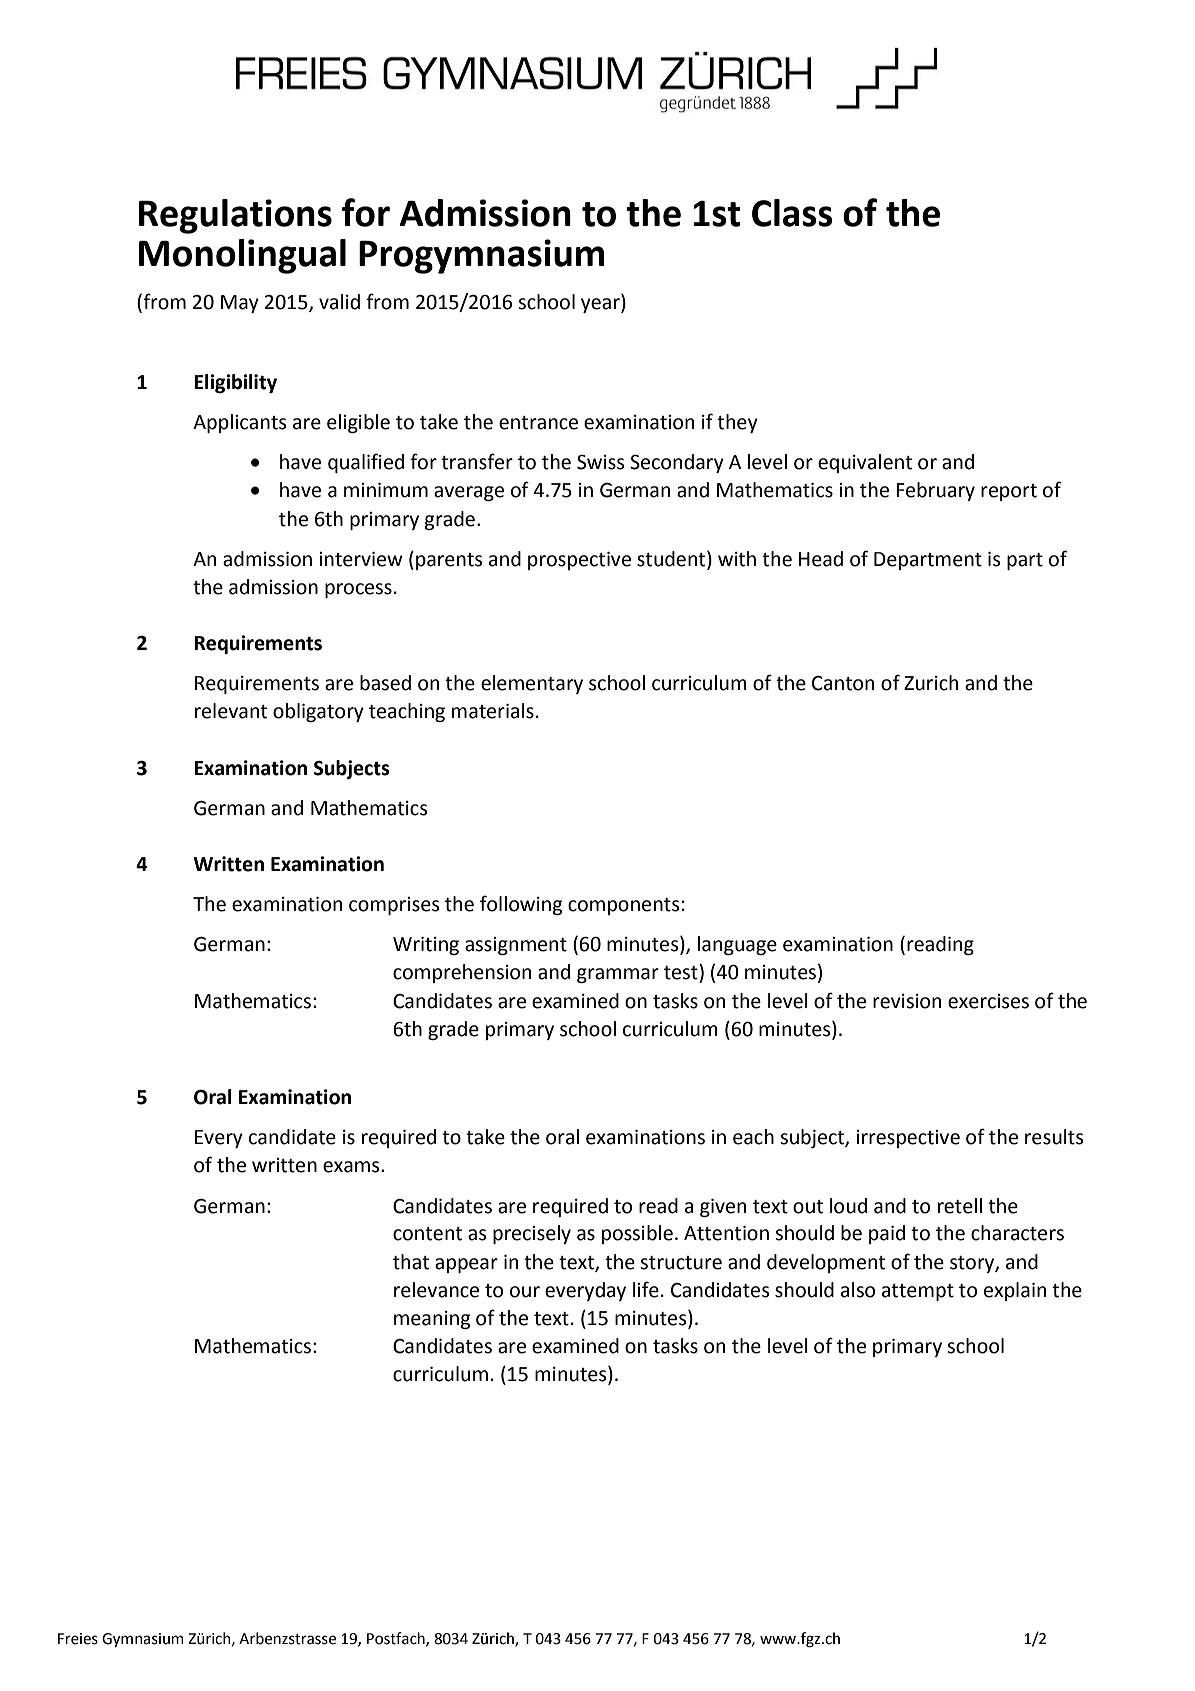 The height and width of the screenshot is (1691, 1195). Describe the element at coordinates (792, 213) in the screenshot. I see `Class` at that location.
